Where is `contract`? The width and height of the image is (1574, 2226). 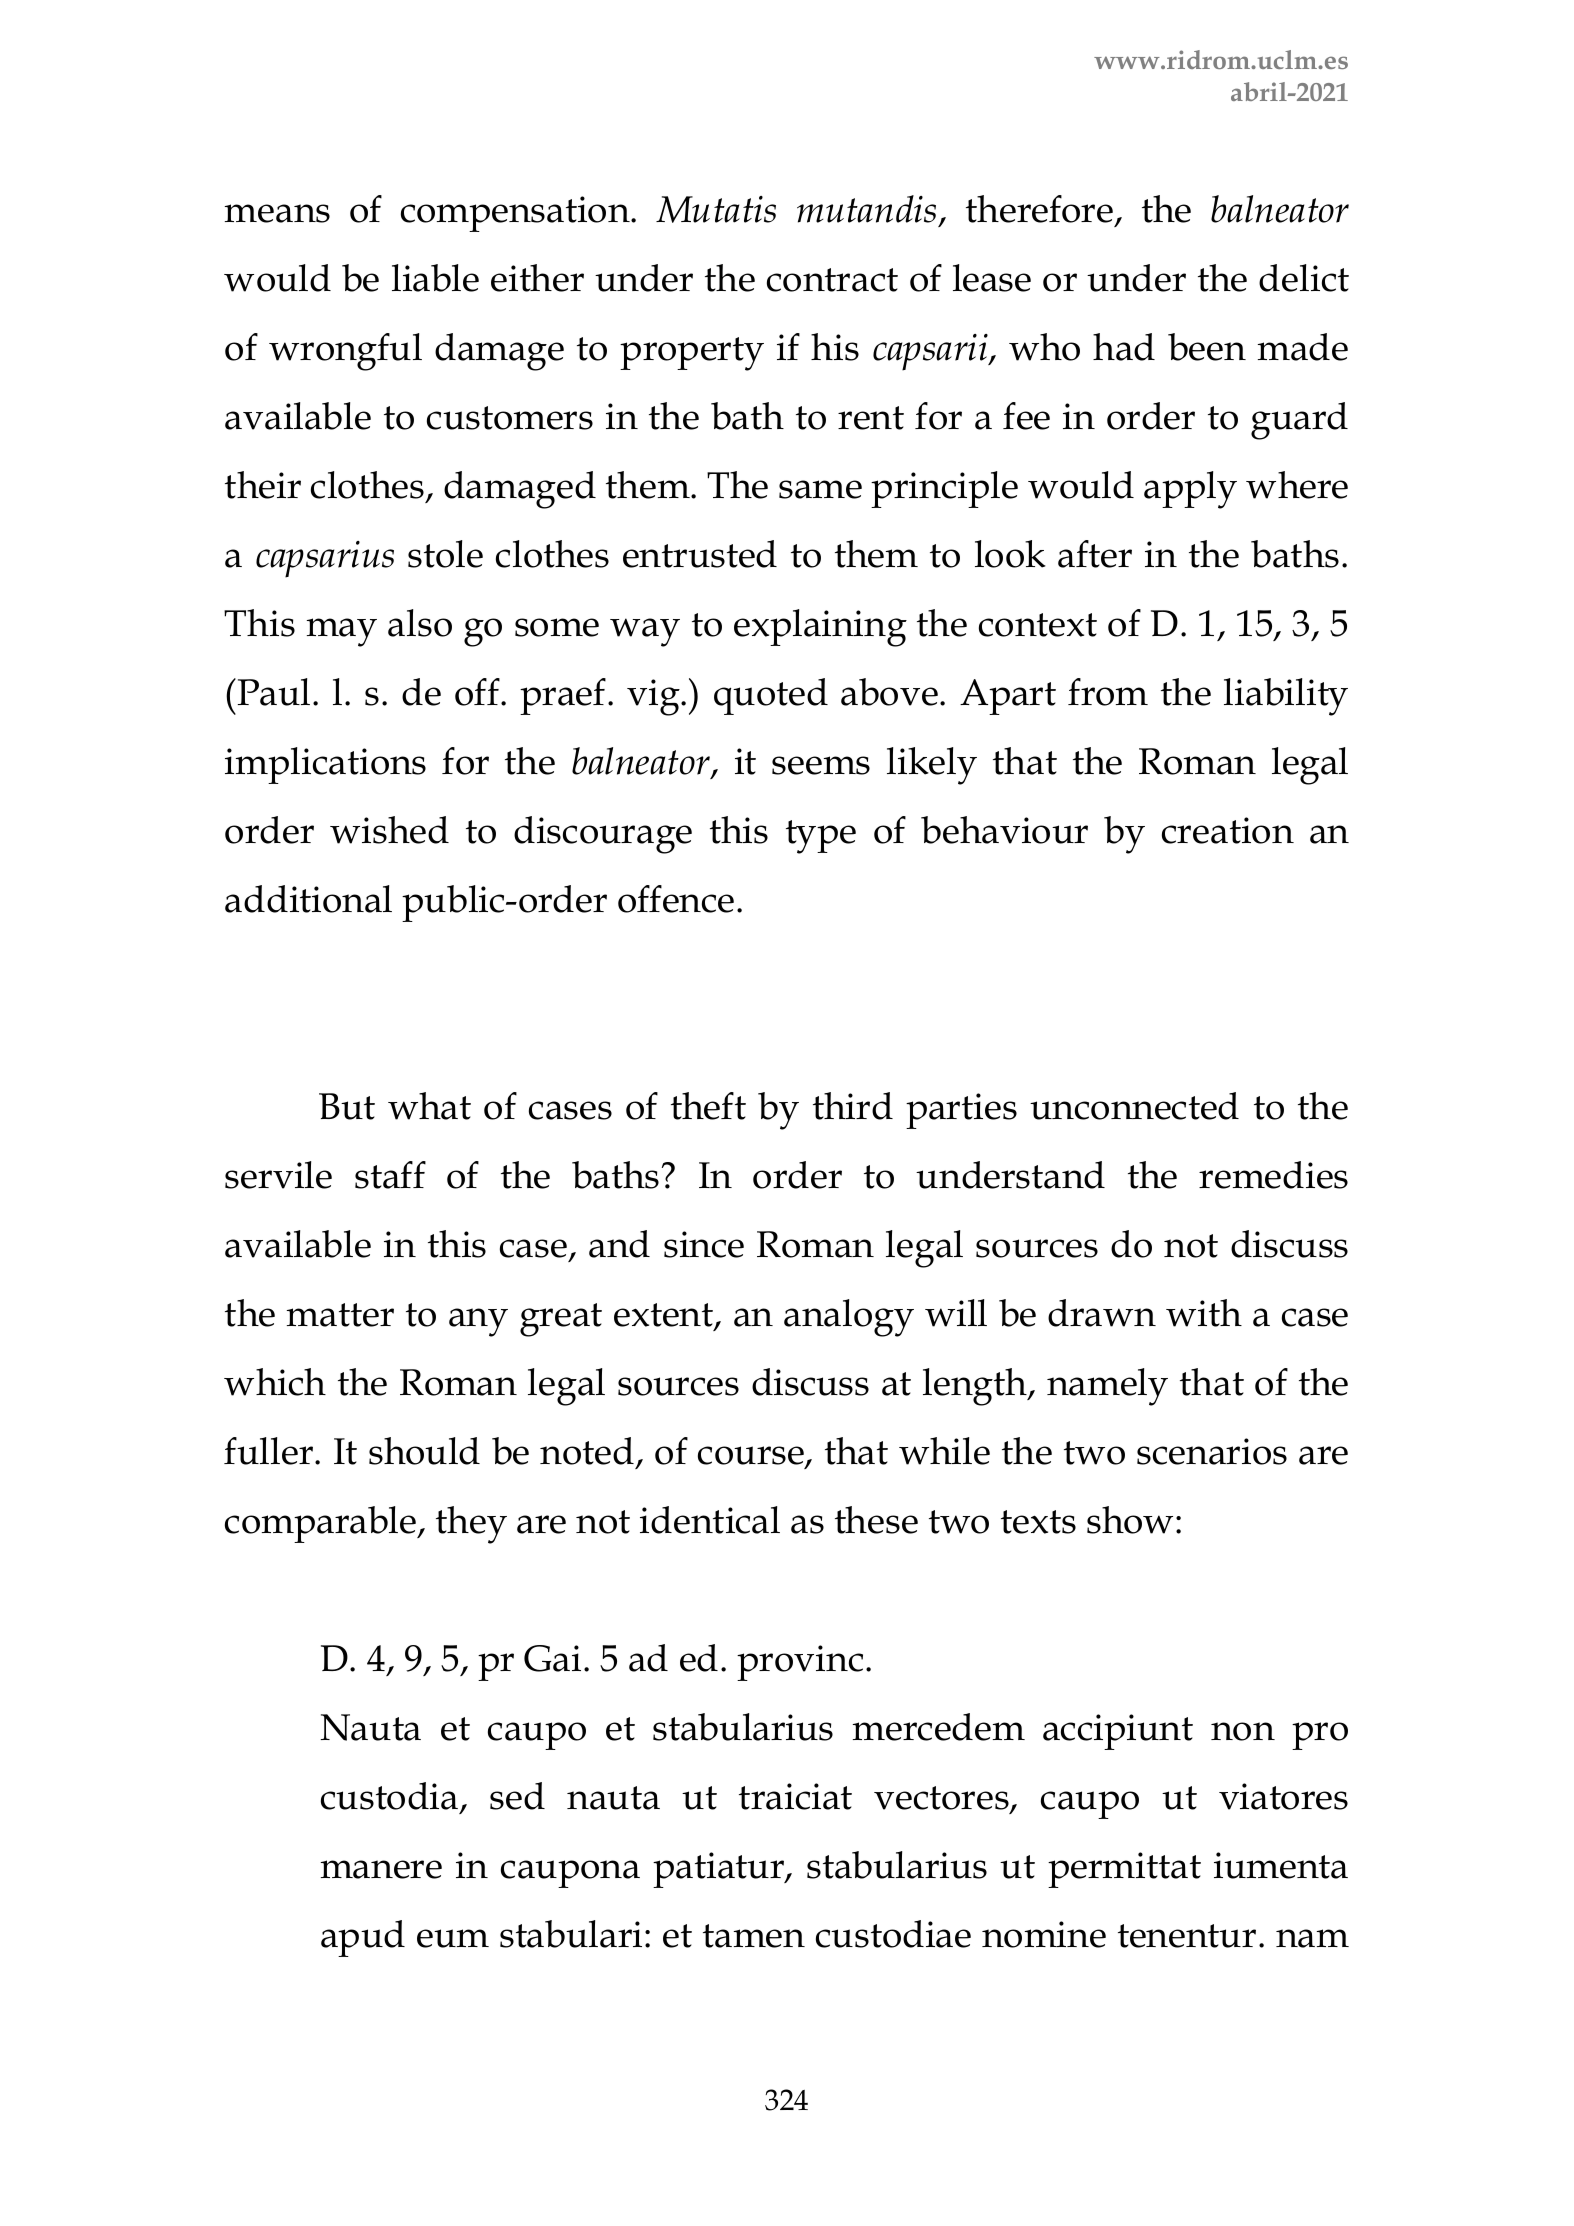
contract is located at coordinates (832, 280).
